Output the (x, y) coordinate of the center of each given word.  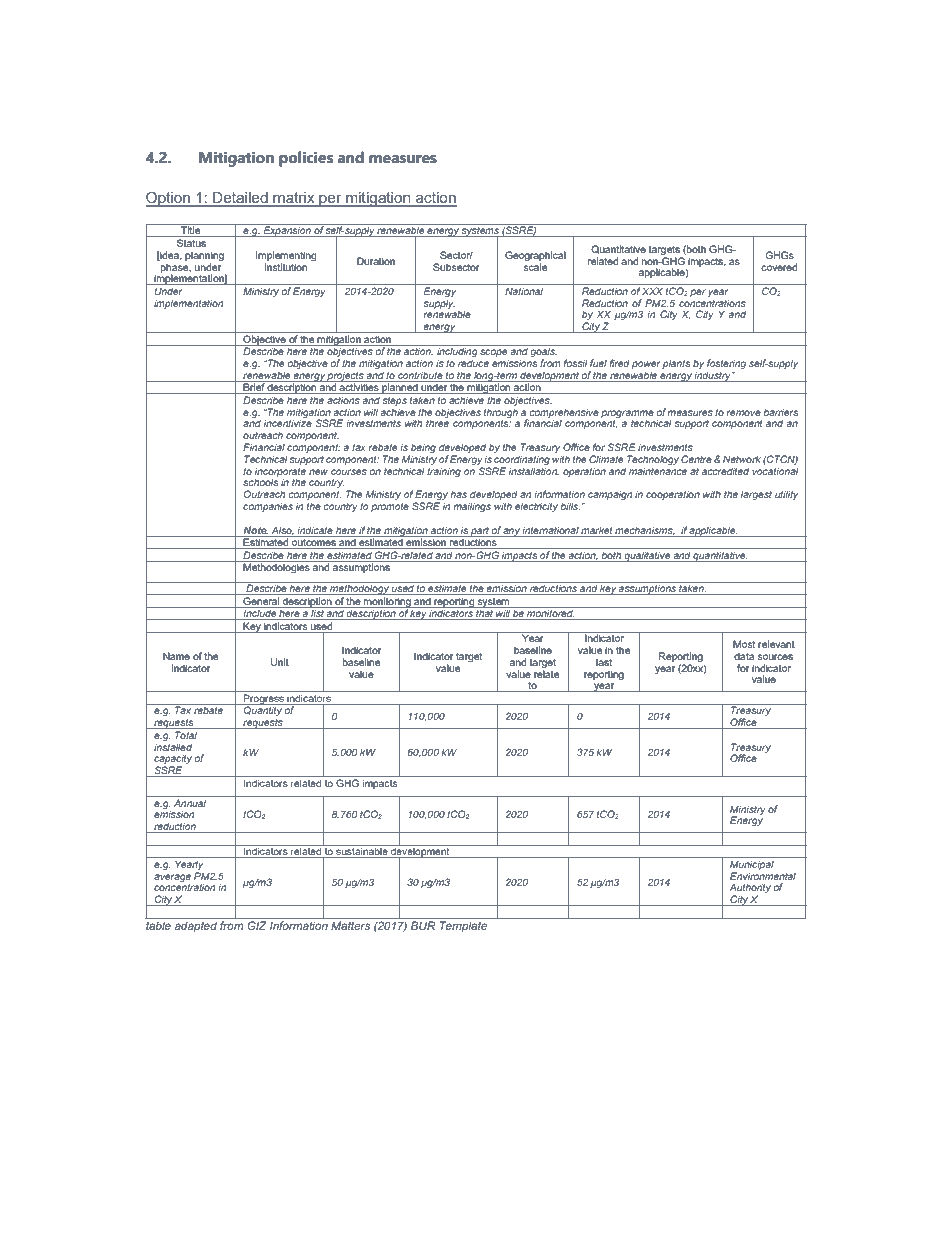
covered (779, 267)
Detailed (240, 199)
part (480, 532)
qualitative (647, 557)
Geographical (535, 256)
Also (282, 530)
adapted (196, 927)
